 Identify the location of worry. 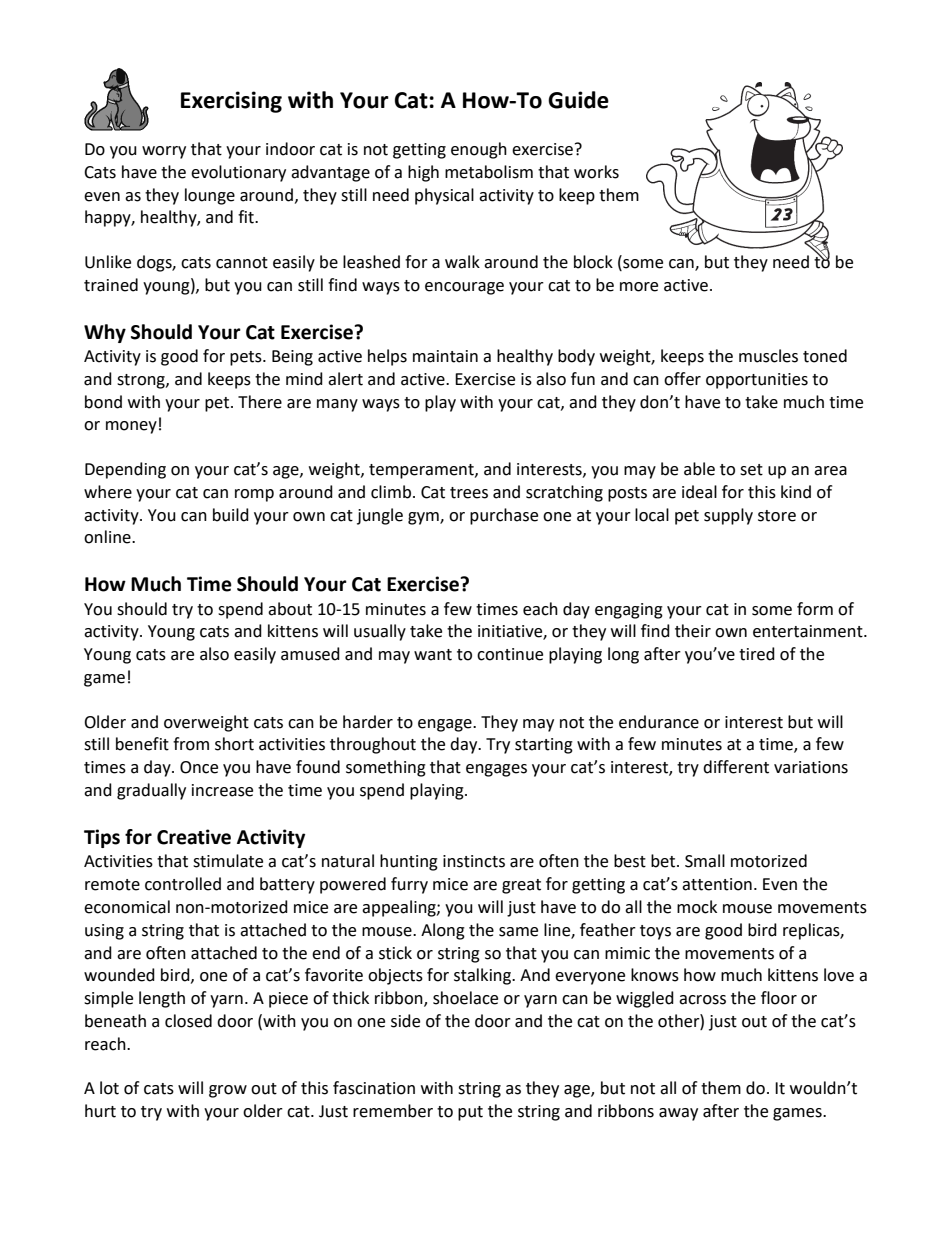
(164, 152).
